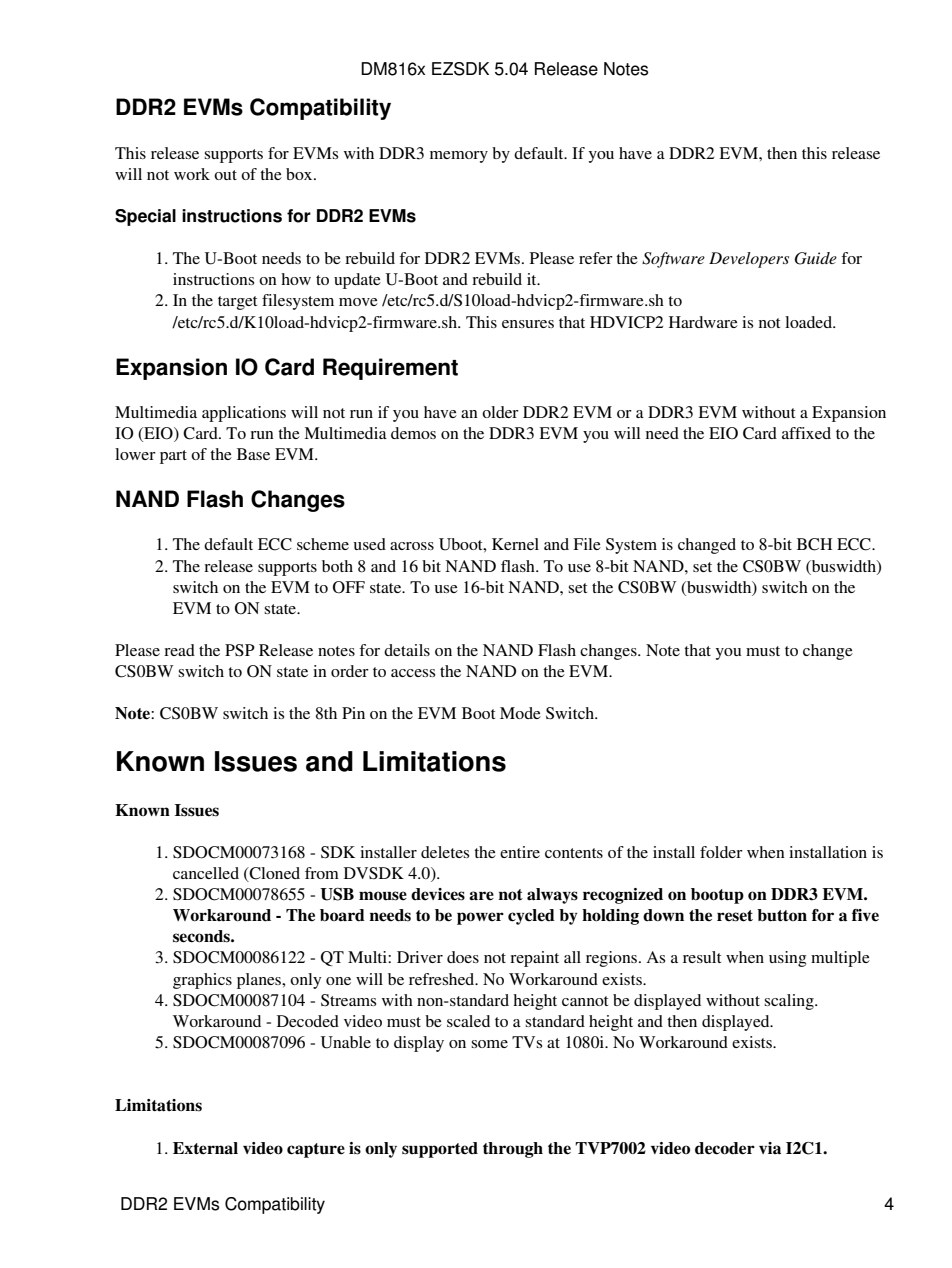 This screenshot has width=952, height=1268. Describe the element at coordinates (513, 1150) in the screenshot. I see `through` at that location.
